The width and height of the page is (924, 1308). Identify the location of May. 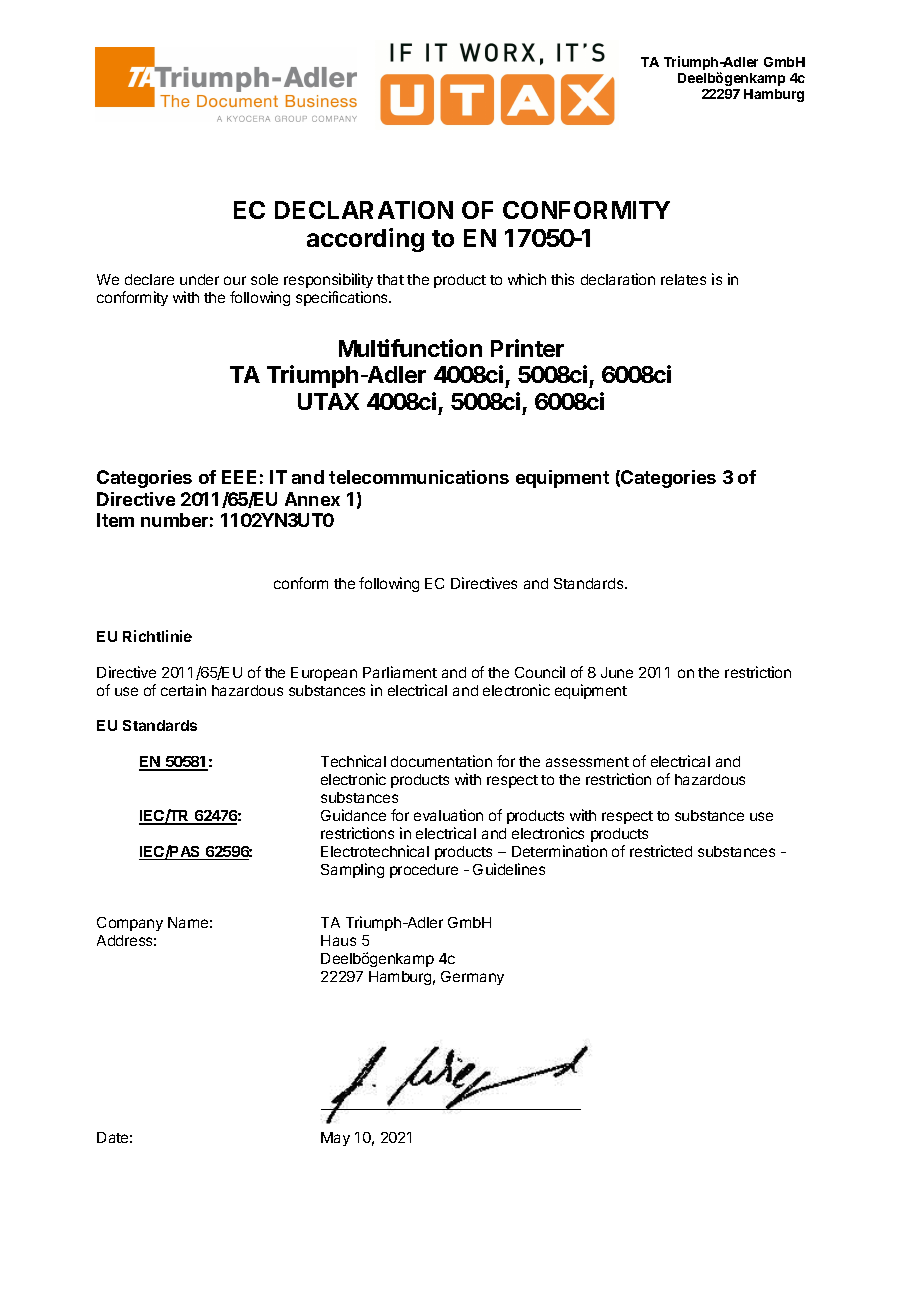
(335, 1139).
